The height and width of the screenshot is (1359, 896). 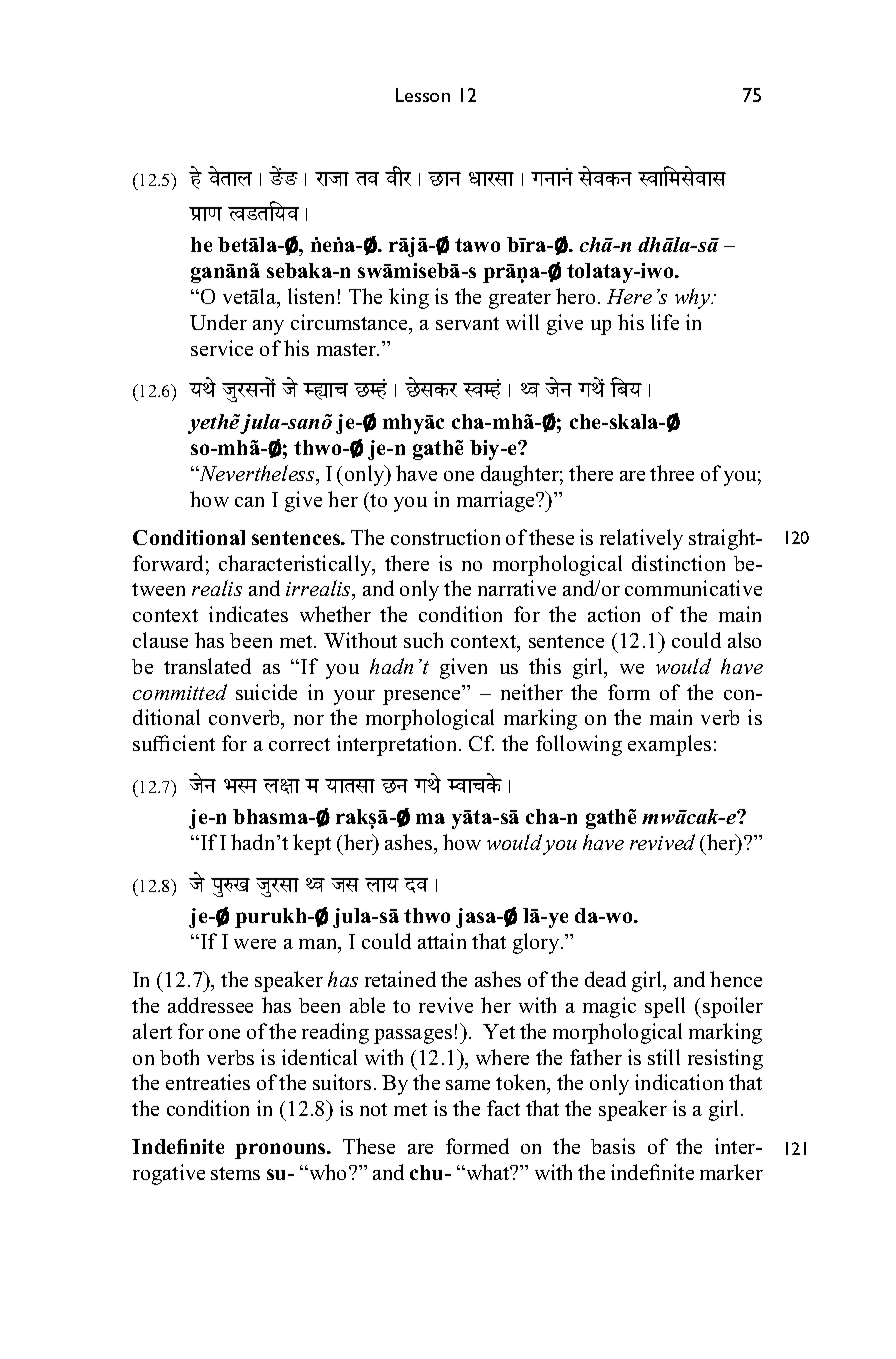 I want to click on greater, so click(x=520, y=300).
